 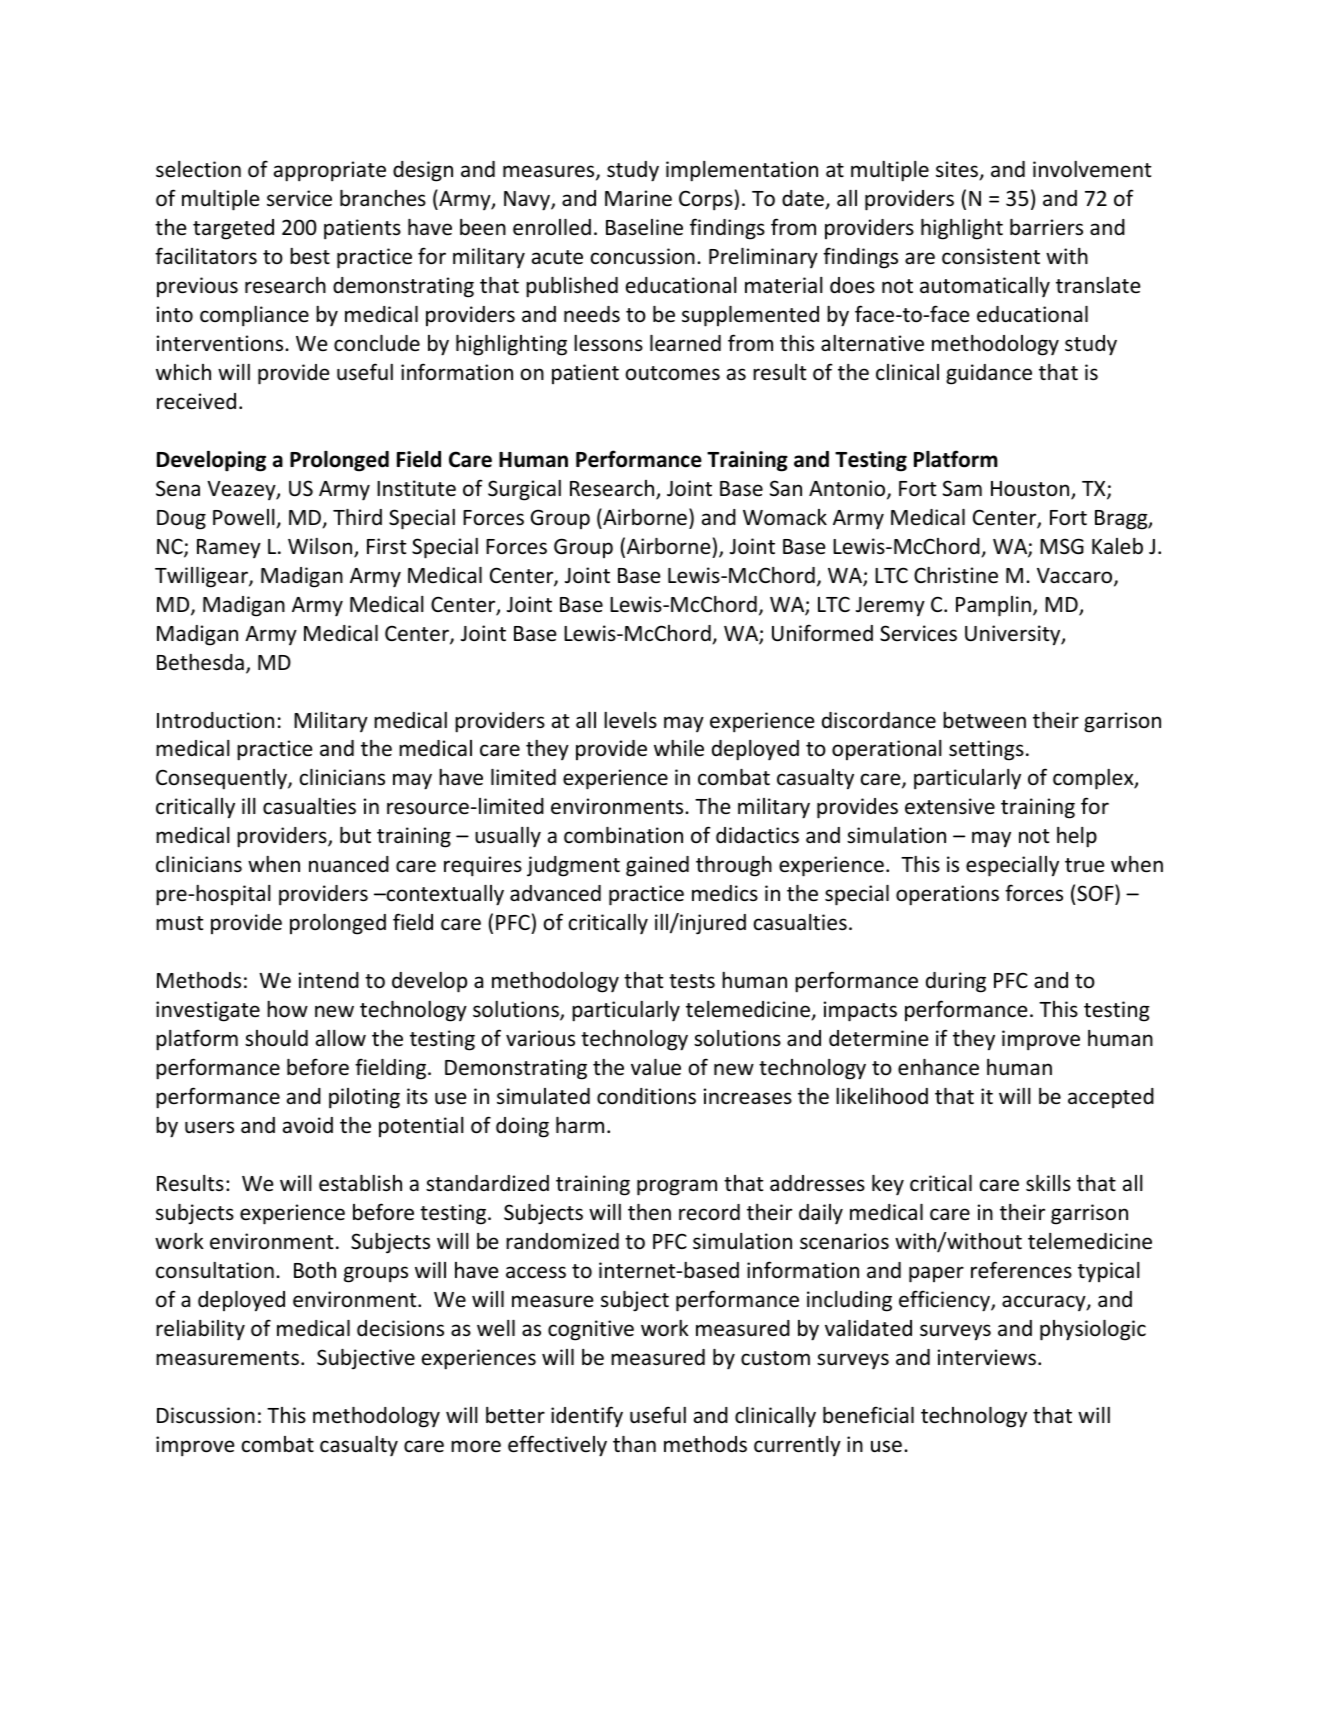 What do you see at coordinates (646, 1096) in the image?
I see `conditions` at bounding box center [646, 1096].
